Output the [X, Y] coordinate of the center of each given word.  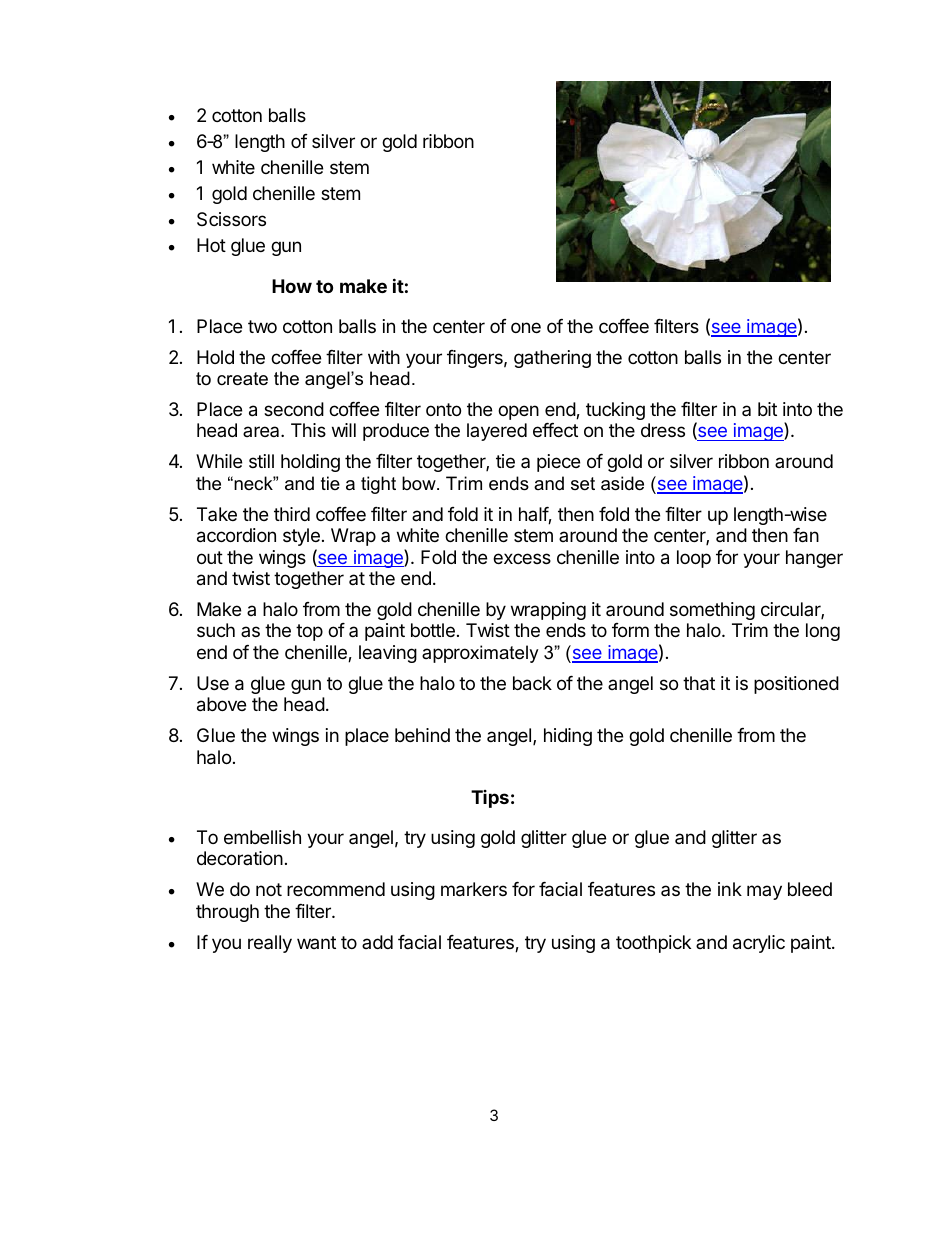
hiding [568, 737]
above [221, 704]
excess [522, 558]
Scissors [231, 219]
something [712, 611]
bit [767, 409]
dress [663, 430]
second [294, 409]
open [518, 412]
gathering [552, 359]
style [301, 537]
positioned [796, 685]
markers [474, 889]
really [270, 944]
